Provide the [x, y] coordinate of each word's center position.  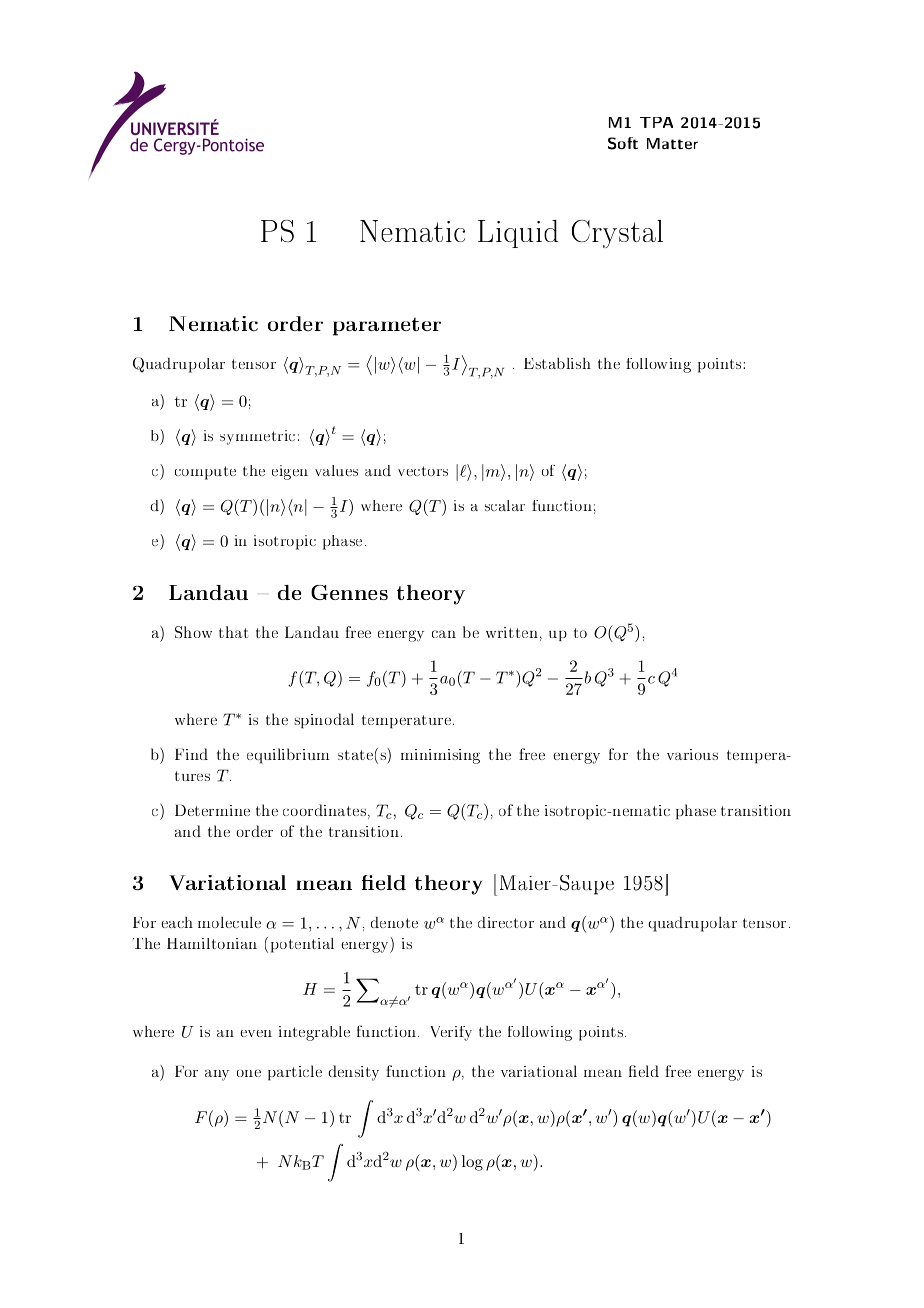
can [444, 634]
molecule [229, 922]
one [249, 1073]
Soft [623, 143]
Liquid [518, 234]
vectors [423, 471]
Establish [557, 363]
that [233, 632]
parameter [387, 326]
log [472, 1163]
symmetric [257, 437]
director [506, 922]
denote [394, 922]
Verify [451, 1033]
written [512, 632]
